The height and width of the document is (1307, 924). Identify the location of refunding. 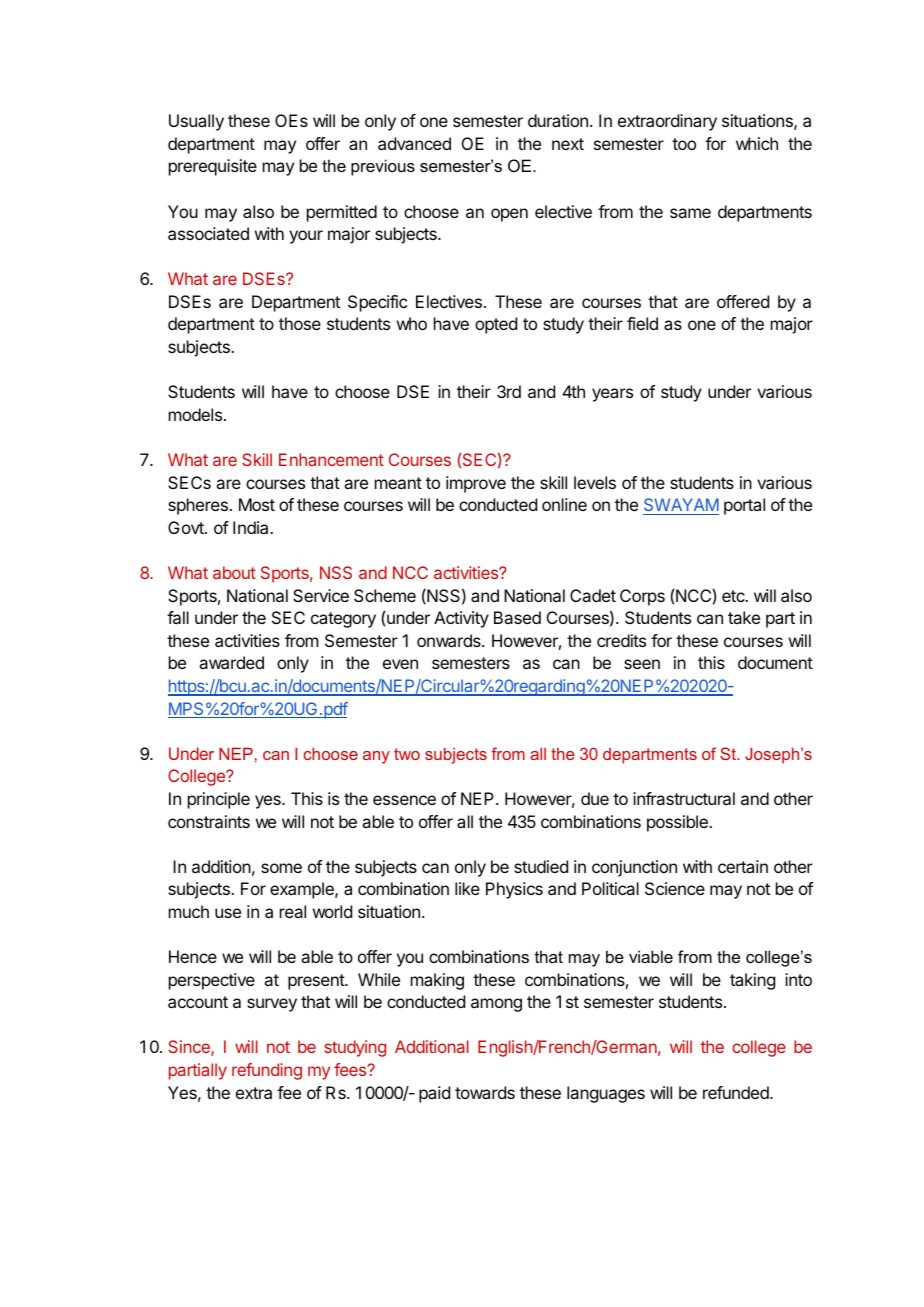
(267, 1071).
